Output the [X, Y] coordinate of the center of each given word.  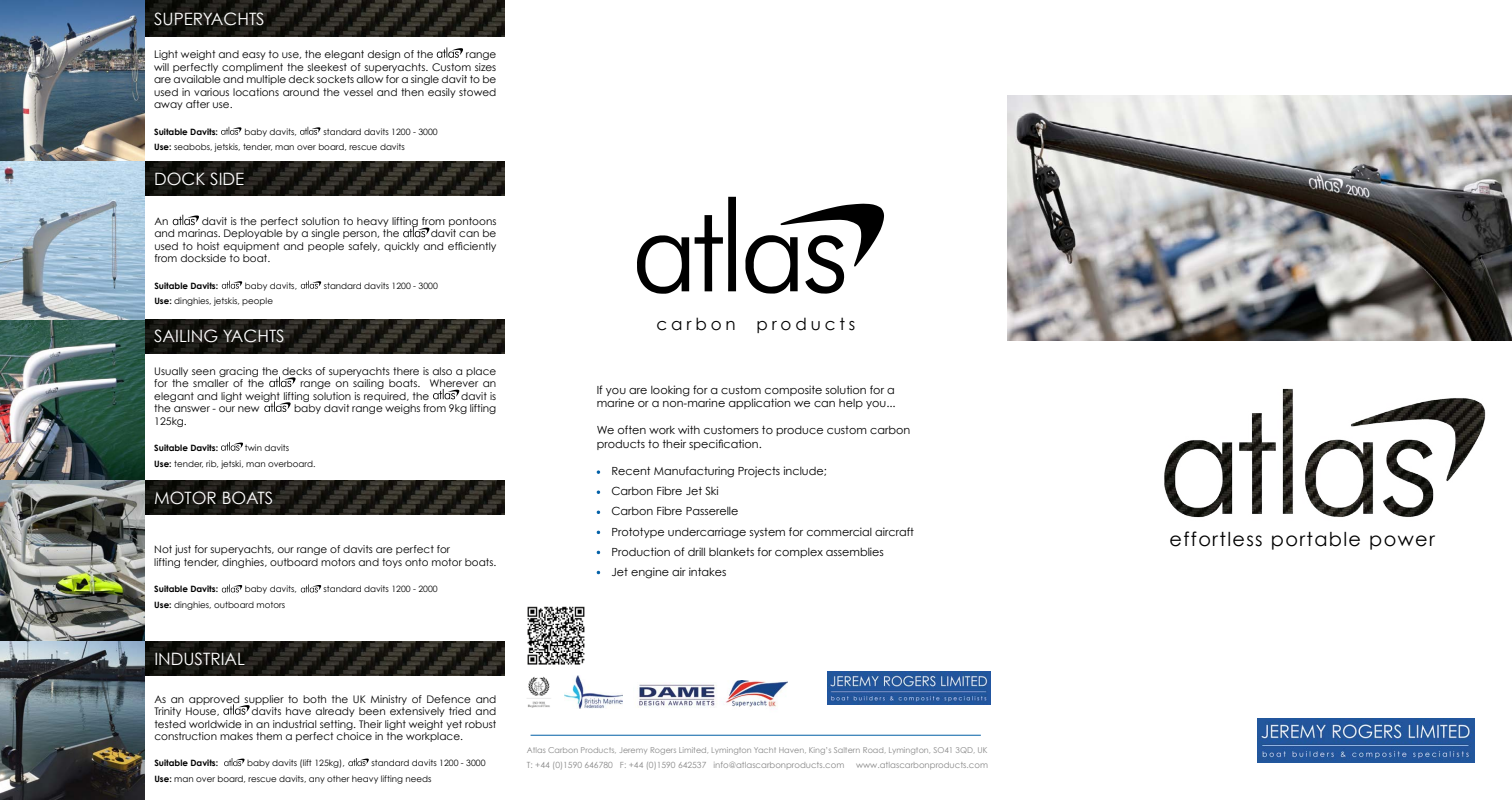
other [338, 778]
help [851, 404]
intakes [707, 571]
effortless [1216, 539]
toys [392, 563]
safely [364, 247]
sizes [485, 67]
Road [874, 750]
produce [799, 431]
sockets [335, 79]
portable [1316, 541]
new [248, 409]
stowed [477, 92]
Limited [692, 750]
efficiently [472, 247]
